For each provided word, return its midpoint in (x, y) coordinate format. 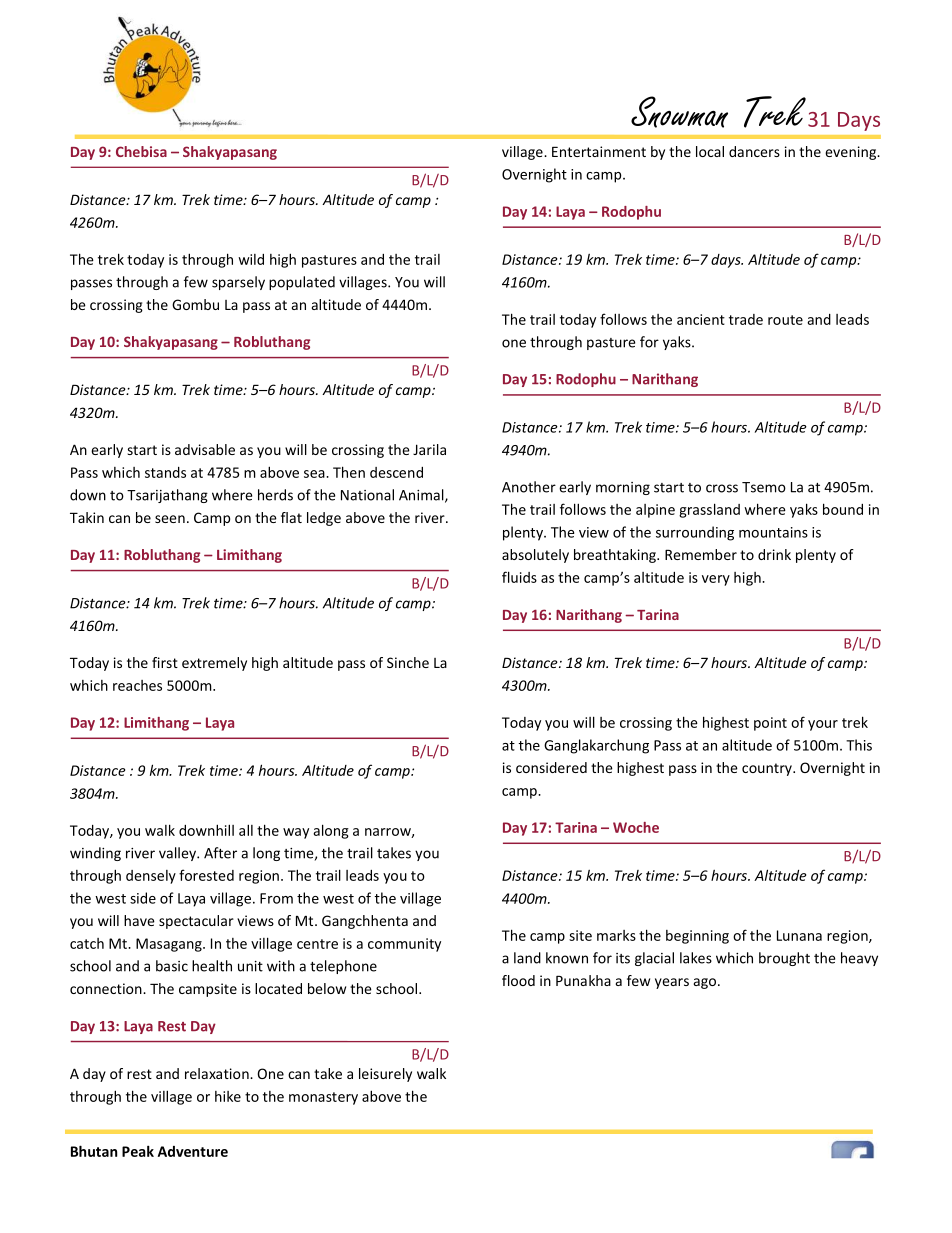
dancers (754, 151)
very (716, 580)
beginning (697, 937)
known (567, 958)
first (165, 662)
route (785, 320)
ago (706, 983)
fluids (519, 577)
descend (396, 472)
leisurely (385, 1075)
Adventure (193, 1151)
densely (151, 877)
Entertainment (599, 151)
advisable (205, 449)
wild (251, 259)
